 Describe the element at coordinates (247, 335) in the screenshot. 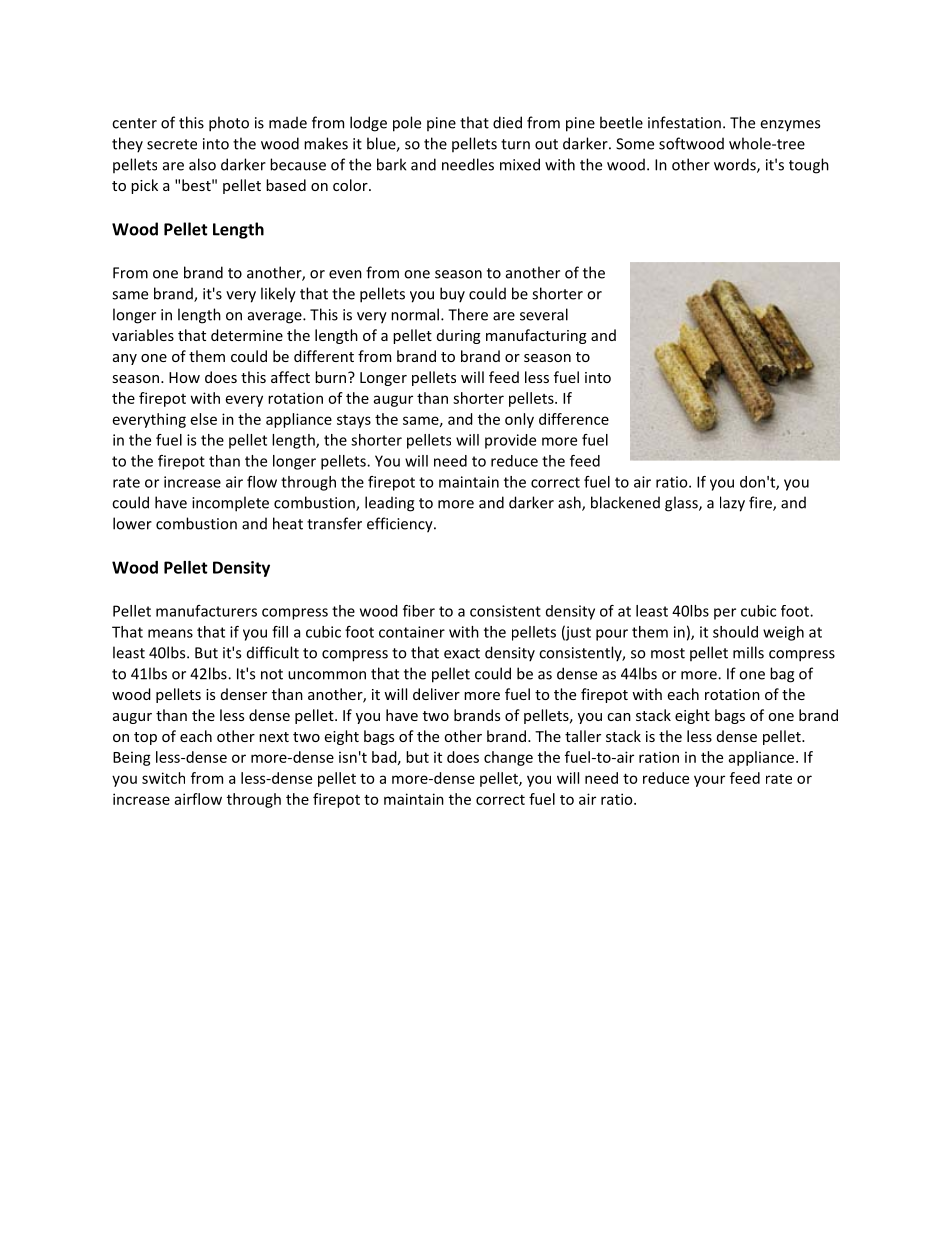

I see `determine` at that location.
